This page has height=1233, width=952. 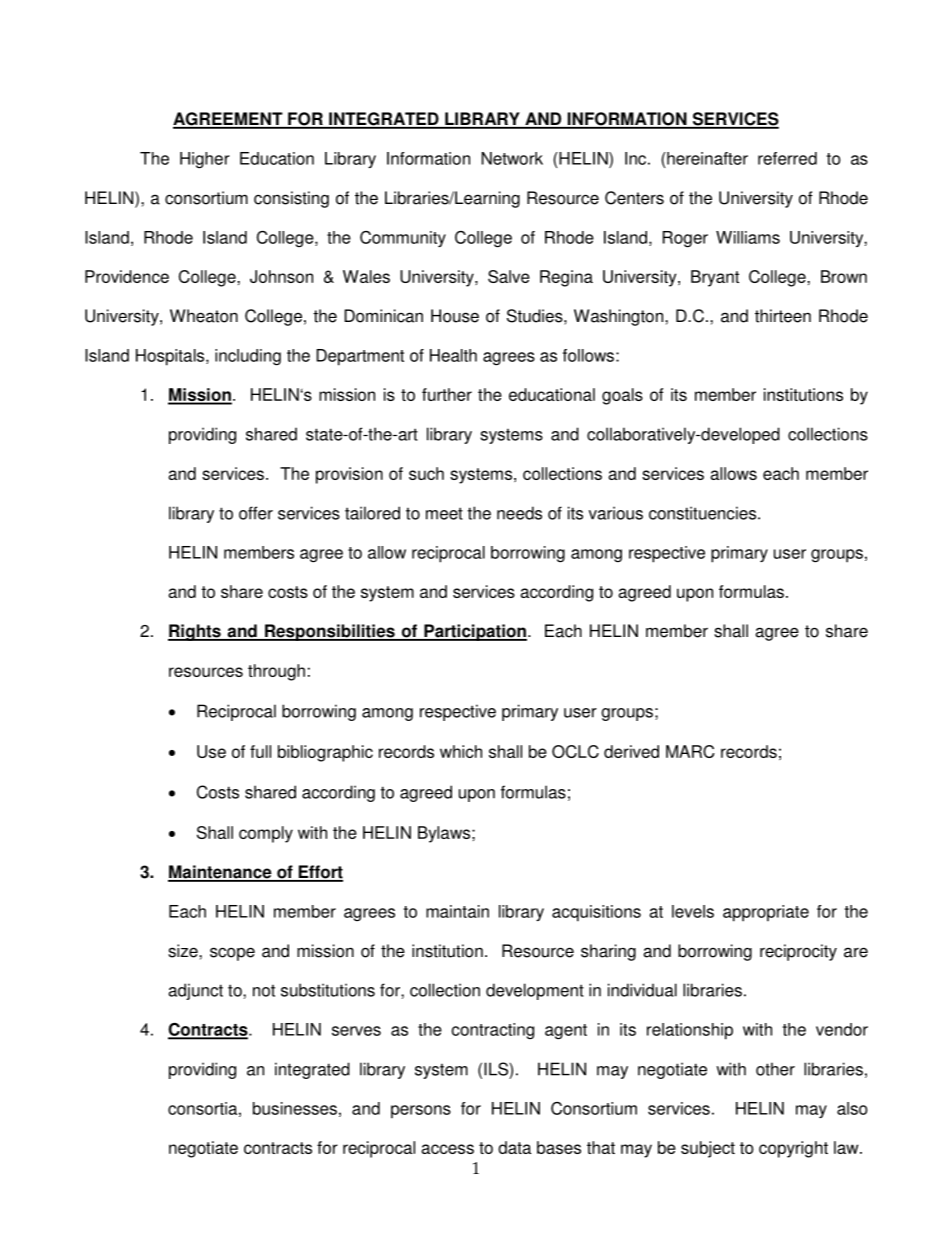 What do you see at coordinates (690, 751) in the page?
I see `MARC` at bounding box center [690, 751].
